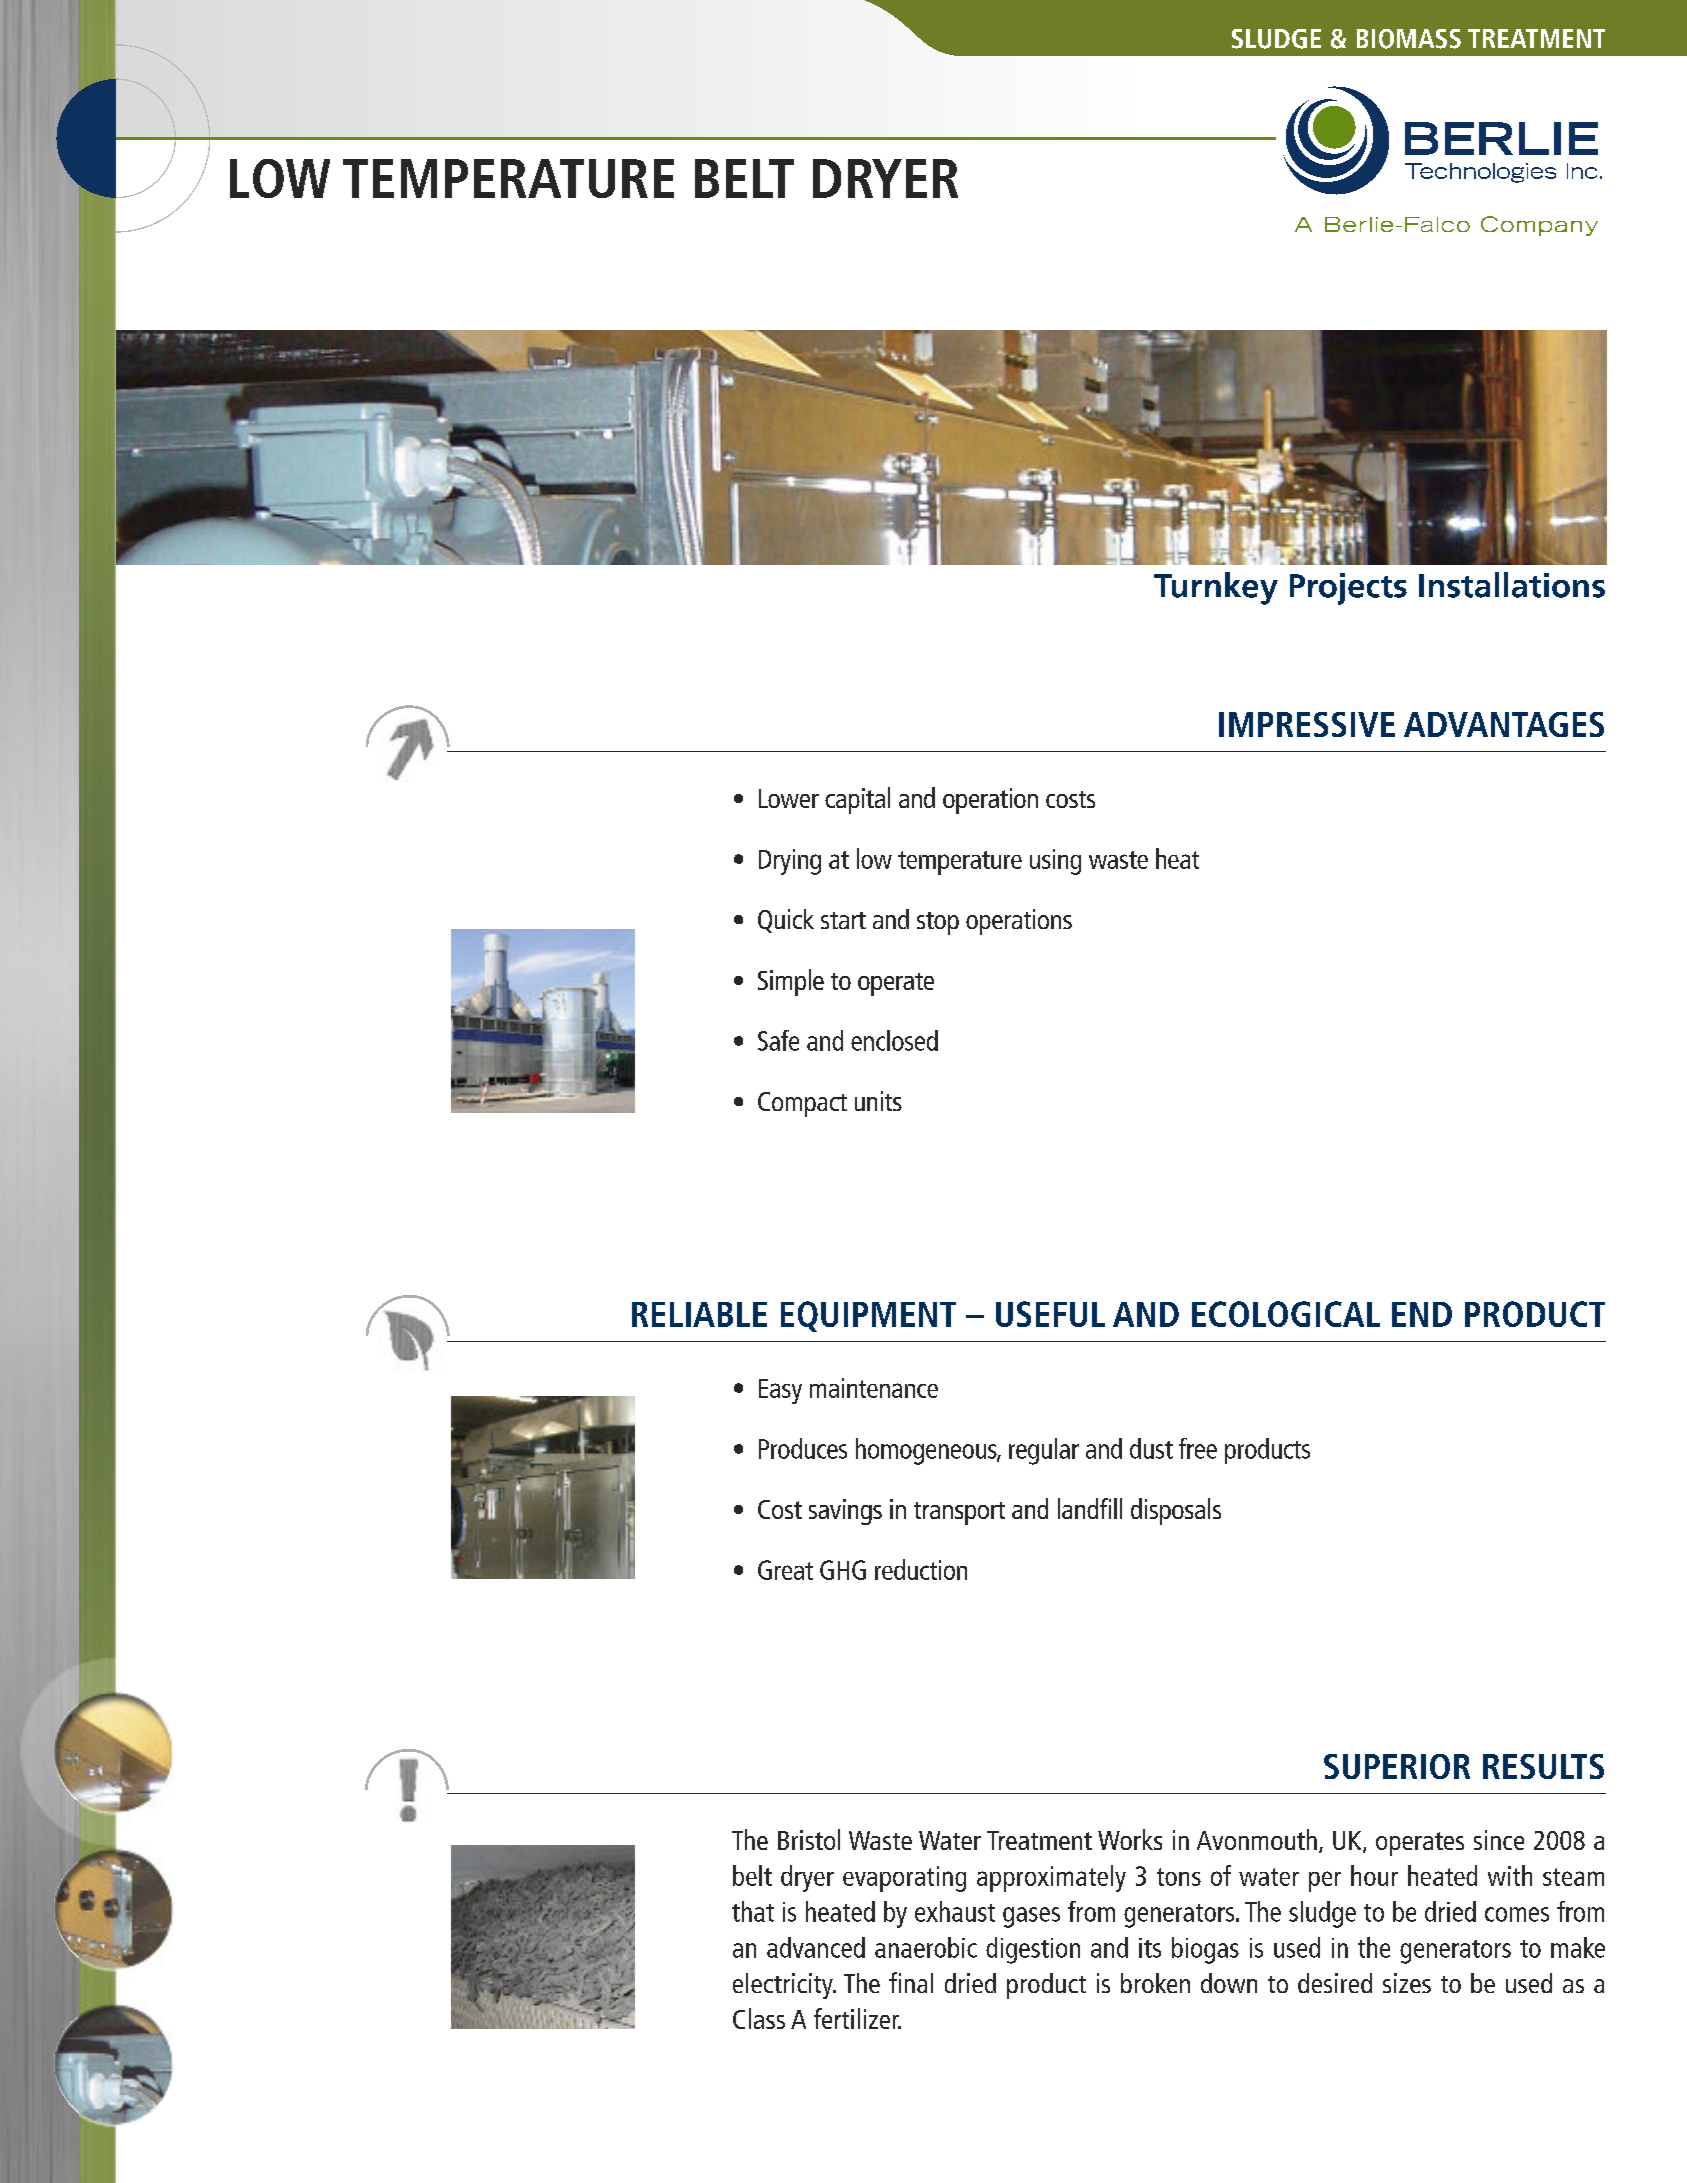 This document has height=2183, width=1687. I want to click on END, so click(1422, 1314).
